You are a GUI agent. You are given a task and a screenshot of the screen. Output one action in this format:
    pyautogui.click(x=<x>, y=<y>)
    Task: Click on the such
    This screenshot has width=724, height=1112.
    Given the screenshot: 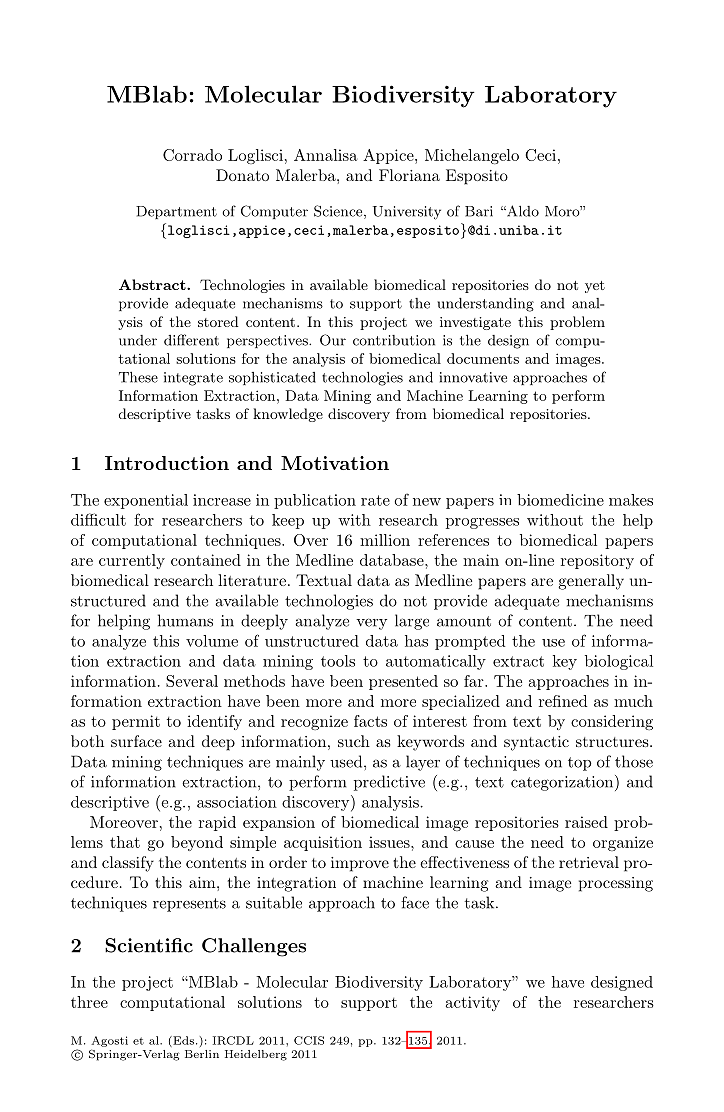 What is the action you would take?
    pyautogui.click(x=354, y=741)
